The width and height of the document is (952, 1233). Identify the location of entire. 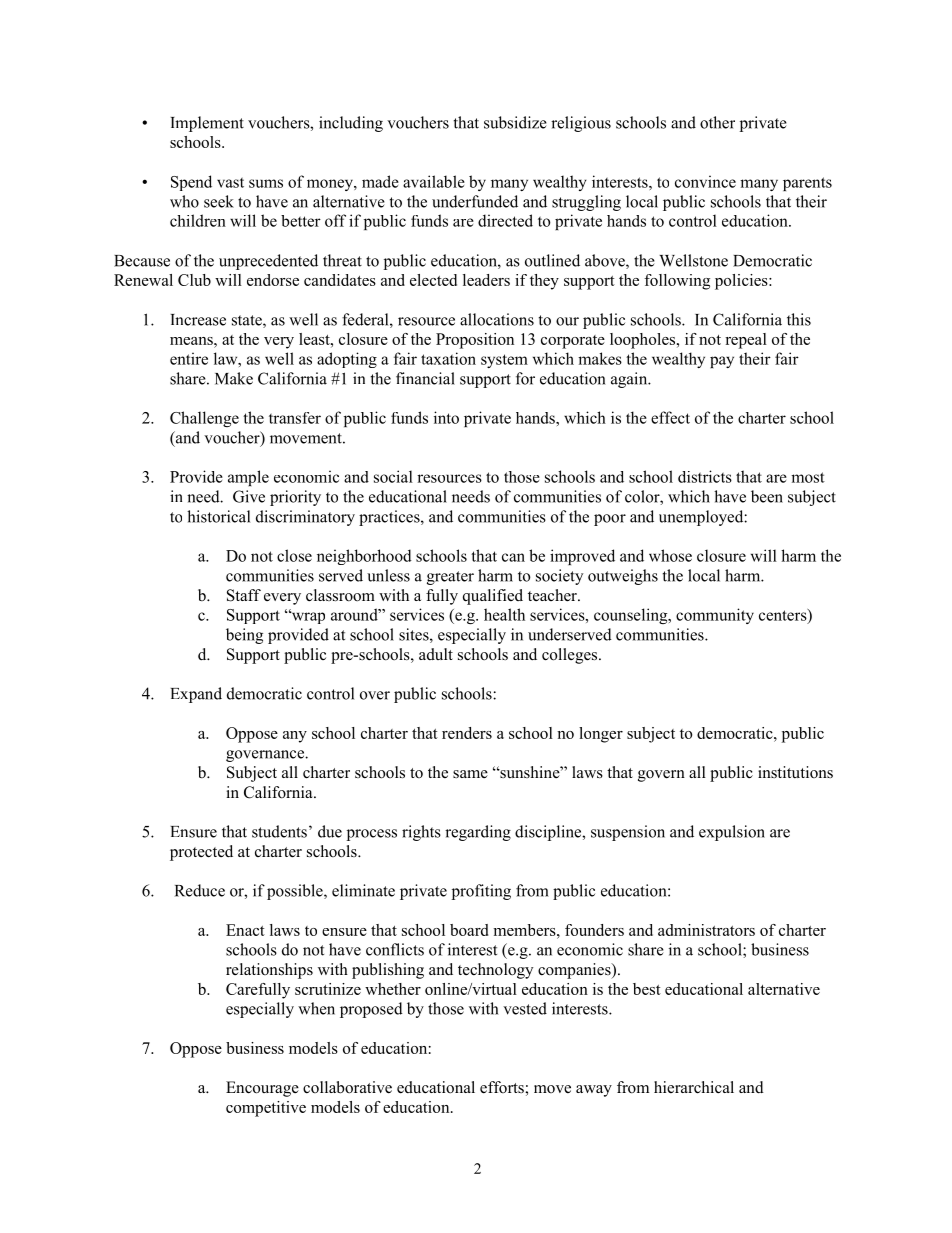
(189, 358).
